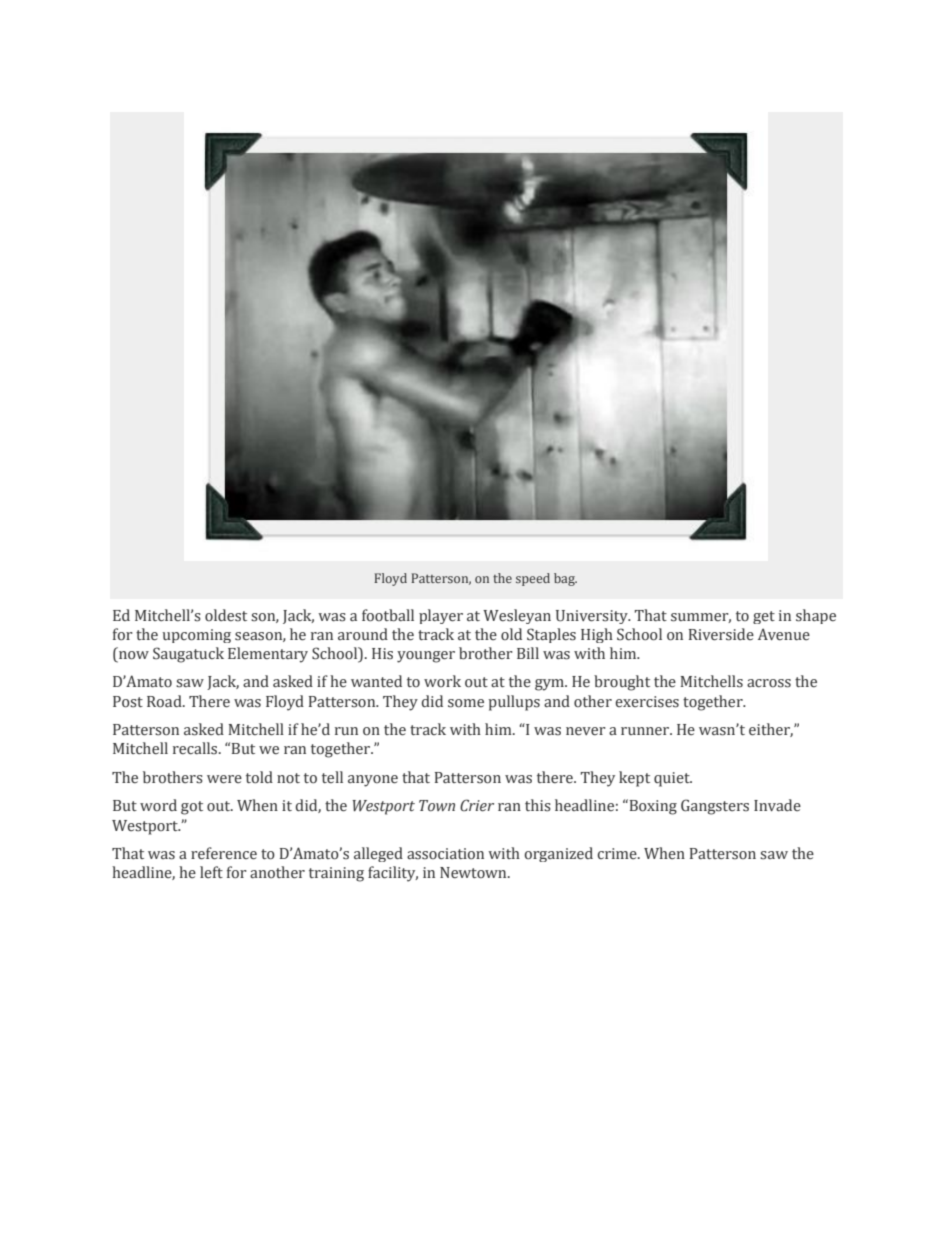 This screenshot has height=1233, width=952. What do you see at coordinates (477, 805) in the screenshot?
I see `Crier` at bounding box center [477, 805].
